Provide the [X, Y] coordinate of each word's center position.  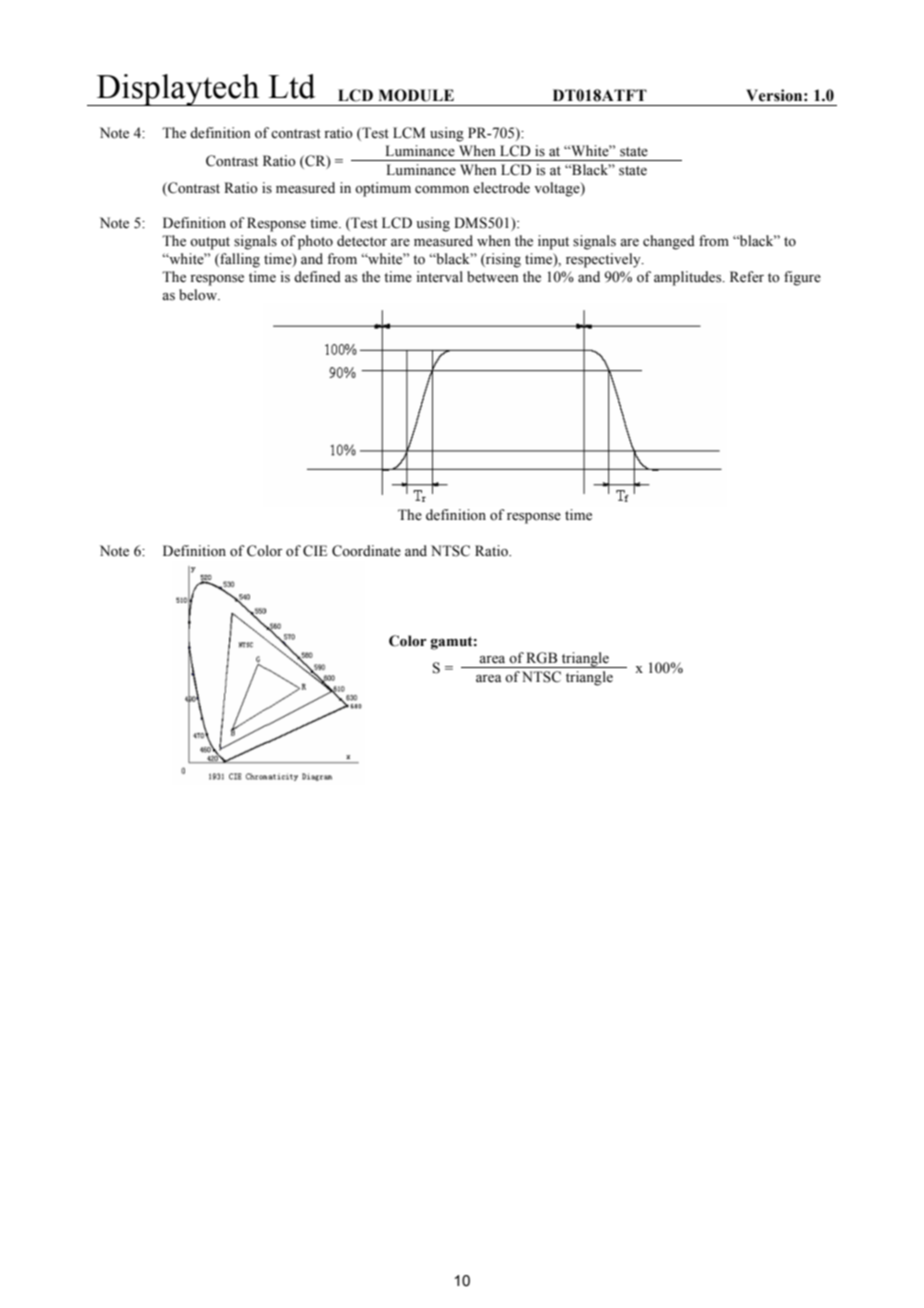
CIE [315, 551]
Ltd [292, 86]
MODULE [416, 95]
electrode [501, 188]
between [493, 277]
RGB [541, 658]
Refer [747, 277]
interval [439, 276]
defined [317, 277]
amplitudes [689, 278]
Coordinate [366, 551]
